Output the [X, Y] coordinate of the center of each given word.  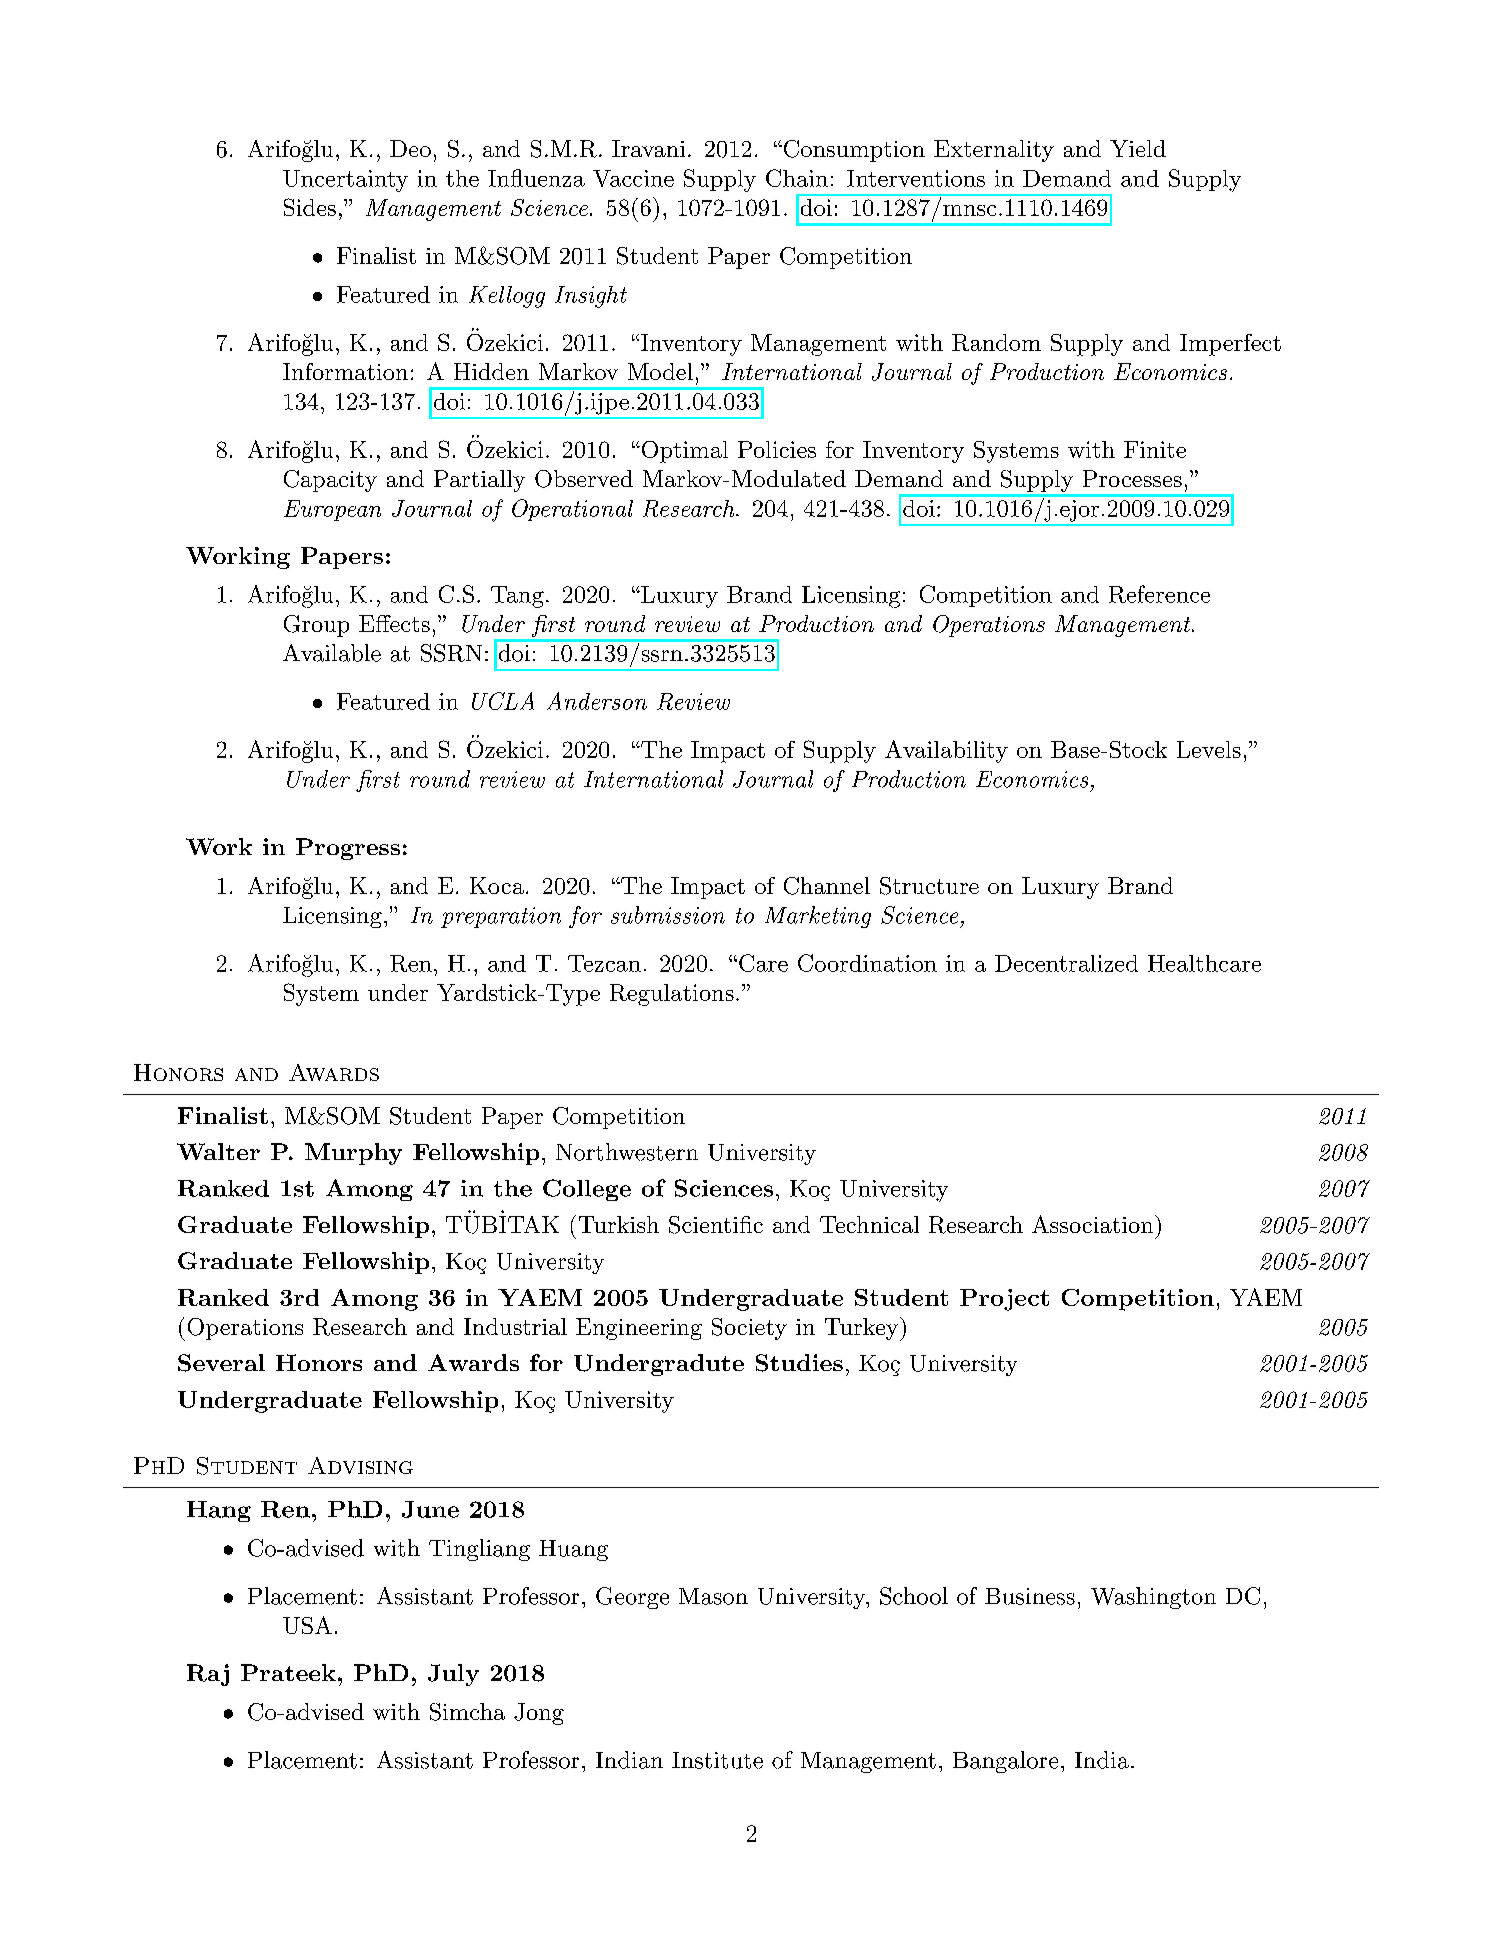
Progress [348, 849]
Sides [310, 207]
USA [307, 1625]
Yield [1138, 148]
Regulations [672, 995]
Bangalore [1005, 1762]
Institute [717, 1760]
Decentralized [1066, 963]
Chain [797, 178]
